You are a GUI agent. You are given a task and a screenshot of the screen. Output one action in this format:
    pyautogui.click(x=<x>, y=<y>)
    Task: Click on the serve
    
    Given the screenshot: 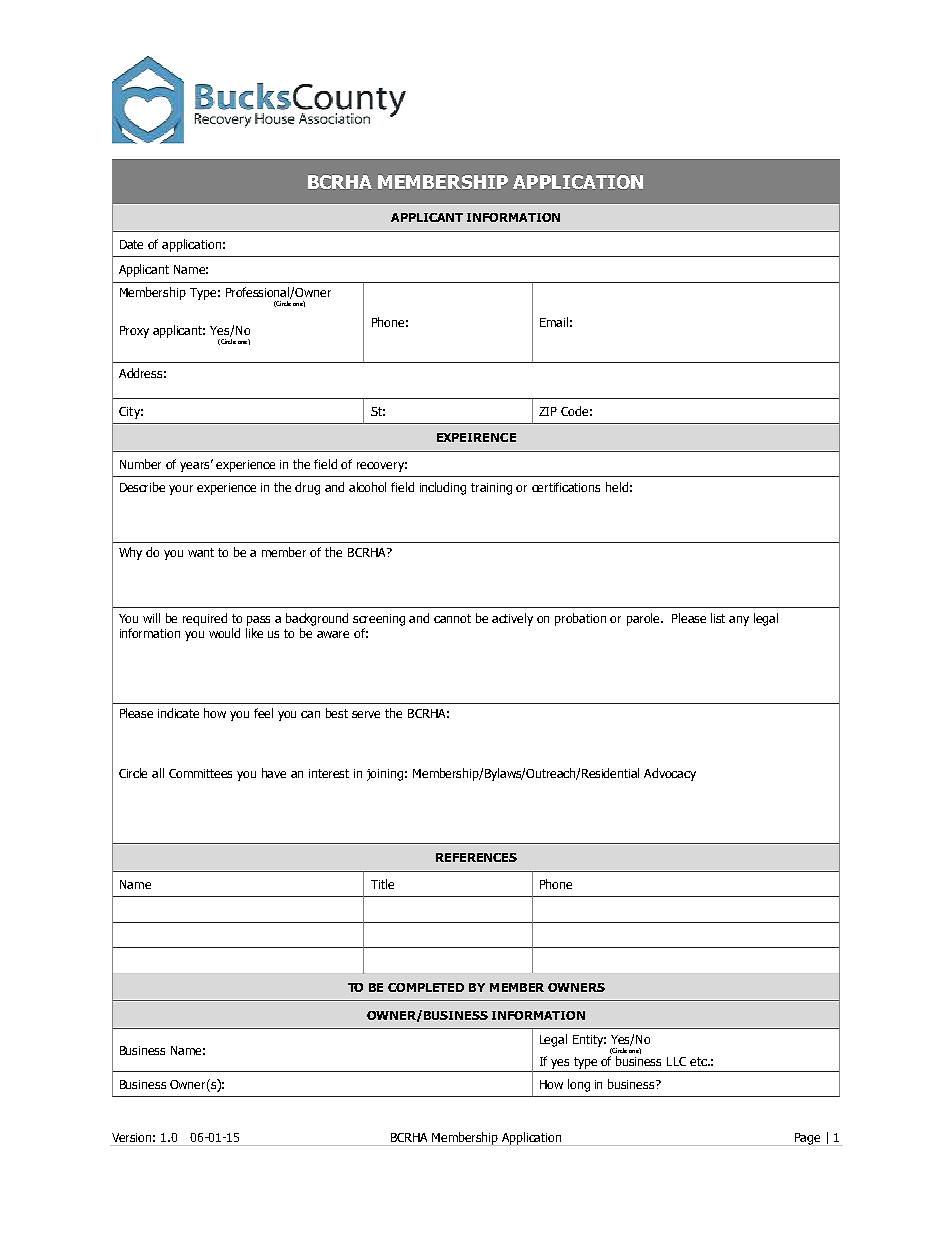 What is the action you would take?
    pyautogui.click(x=366, y=714)
